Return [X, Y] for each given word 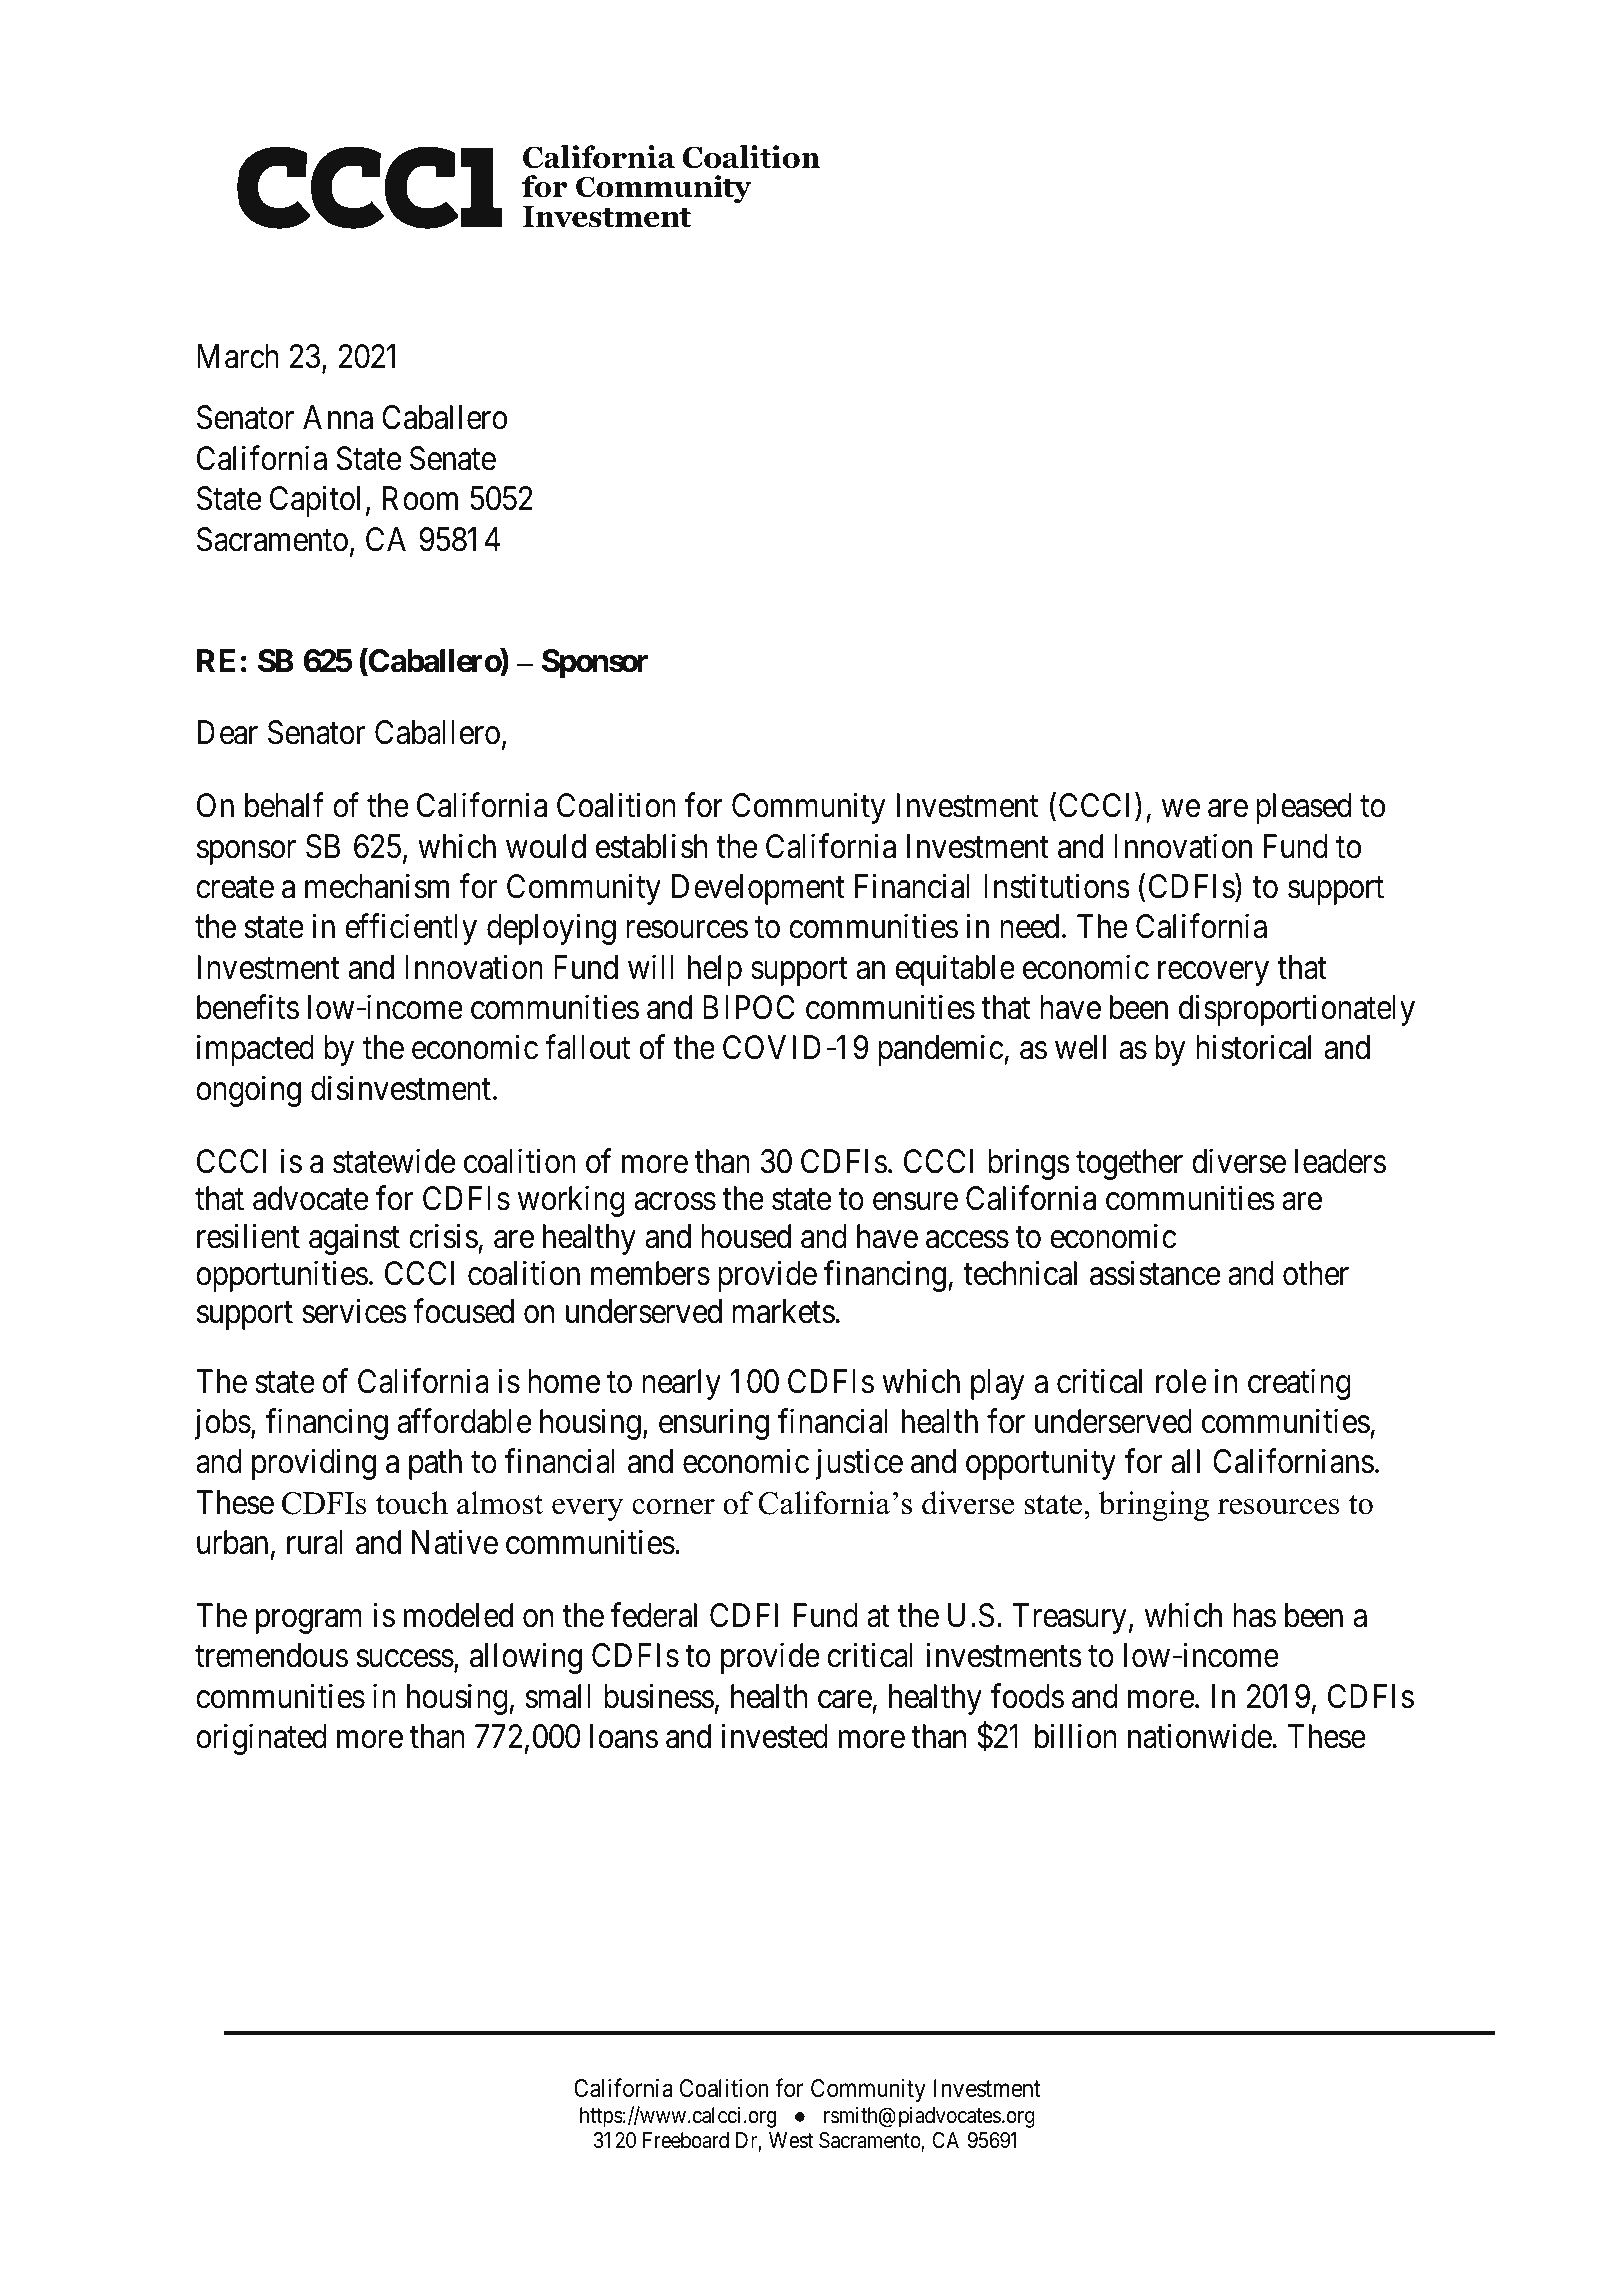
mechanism [377, 886]
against [354, 1239]
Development [758, 889]
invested [774, 1736]
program [309, 1622]
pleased [1304, 808]
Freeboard [686, 2140]
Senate [453, 458]
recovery [1213, 974]
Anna [338, 418]
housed [746, 1236]
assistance [1155, 1273]
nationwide [1200, 1736]
